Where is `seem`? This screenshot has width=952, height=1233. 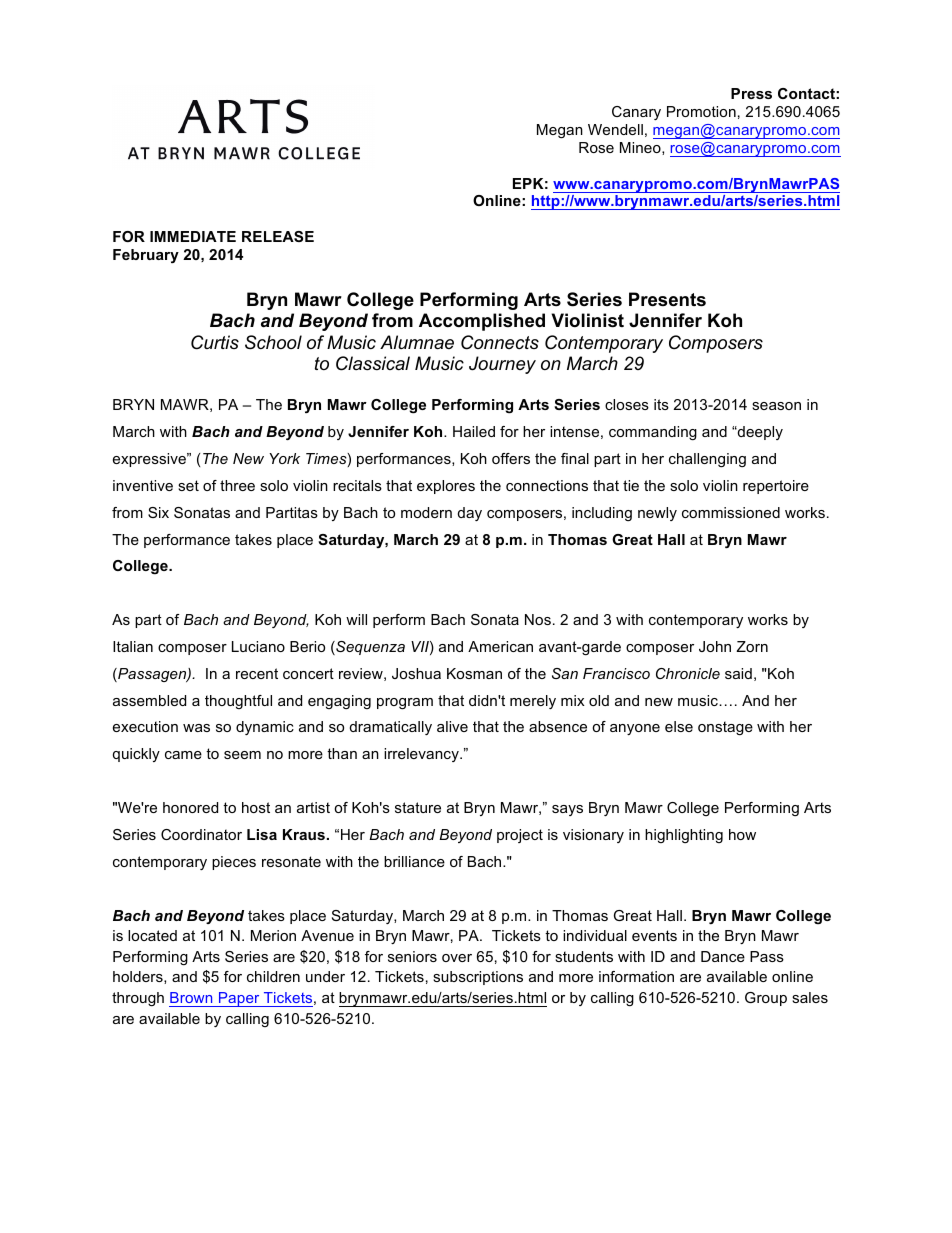
seem is located at coordinates (242, 755).
